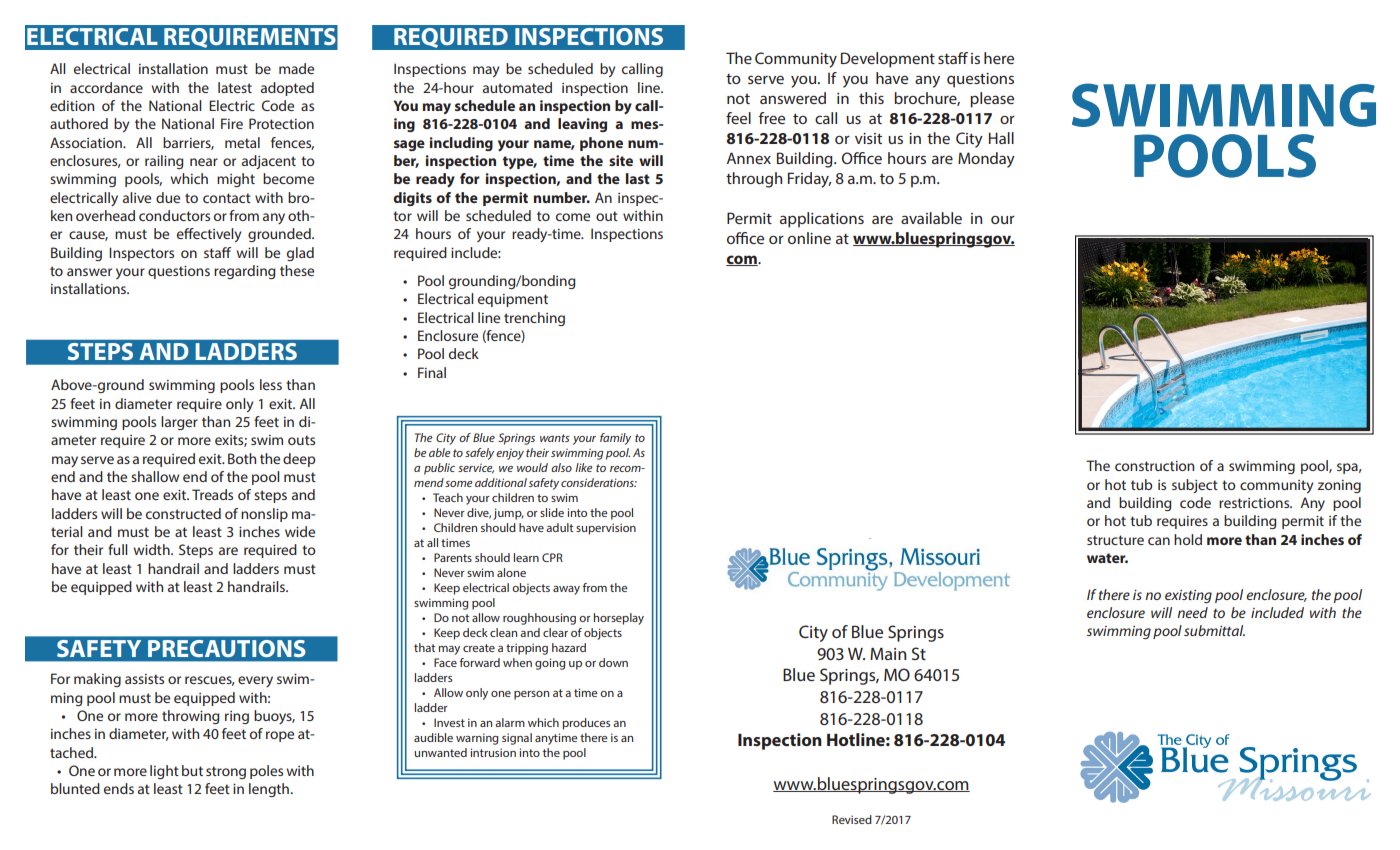 The width and height of the page is (1400, 850). What do you see at coordinates (534, 319) in the page?
I see `trenching` at bounding box center [534, 319].
